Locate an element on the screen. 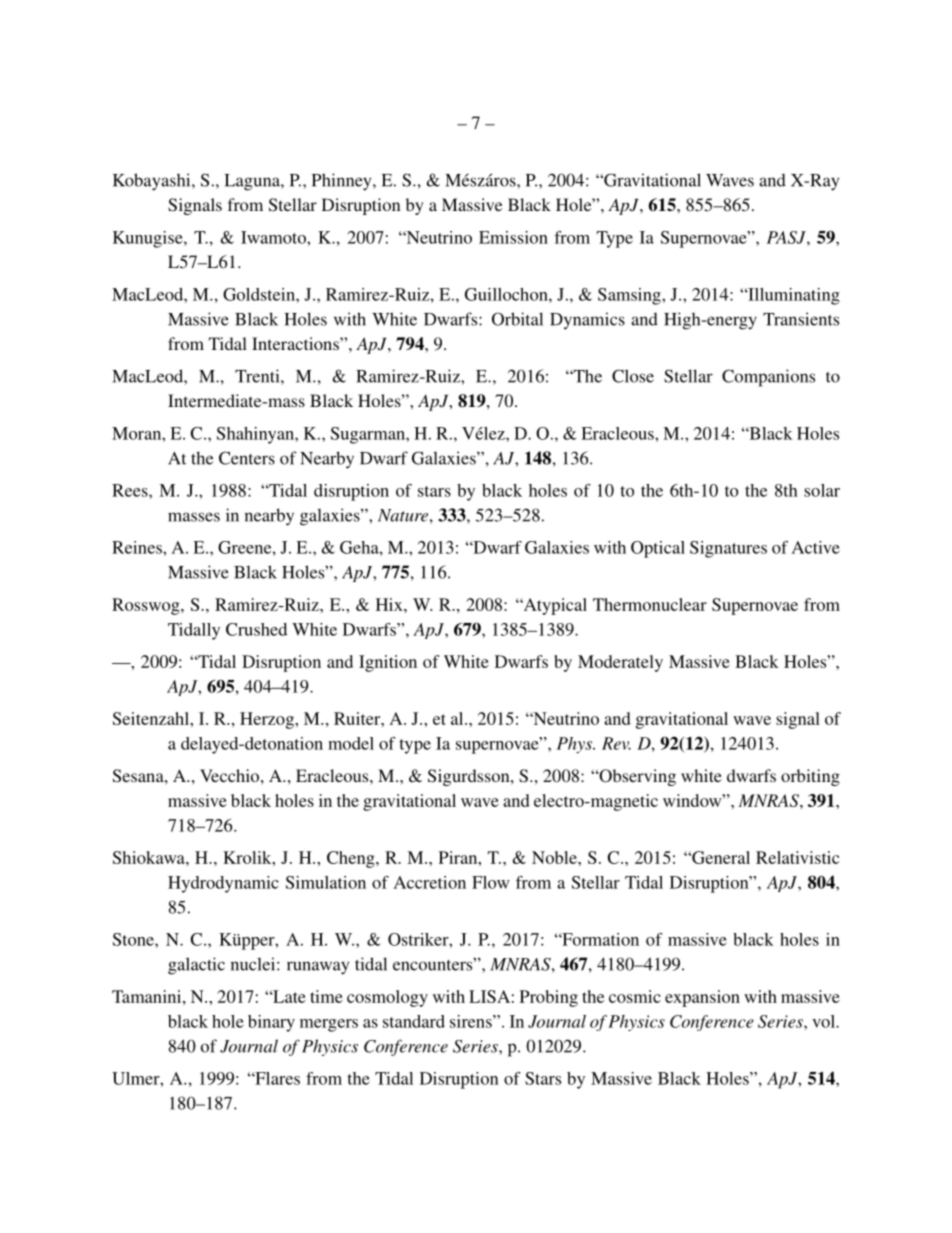 The image size is (952, 1233). Emission is located at coordinates (513, 237).
